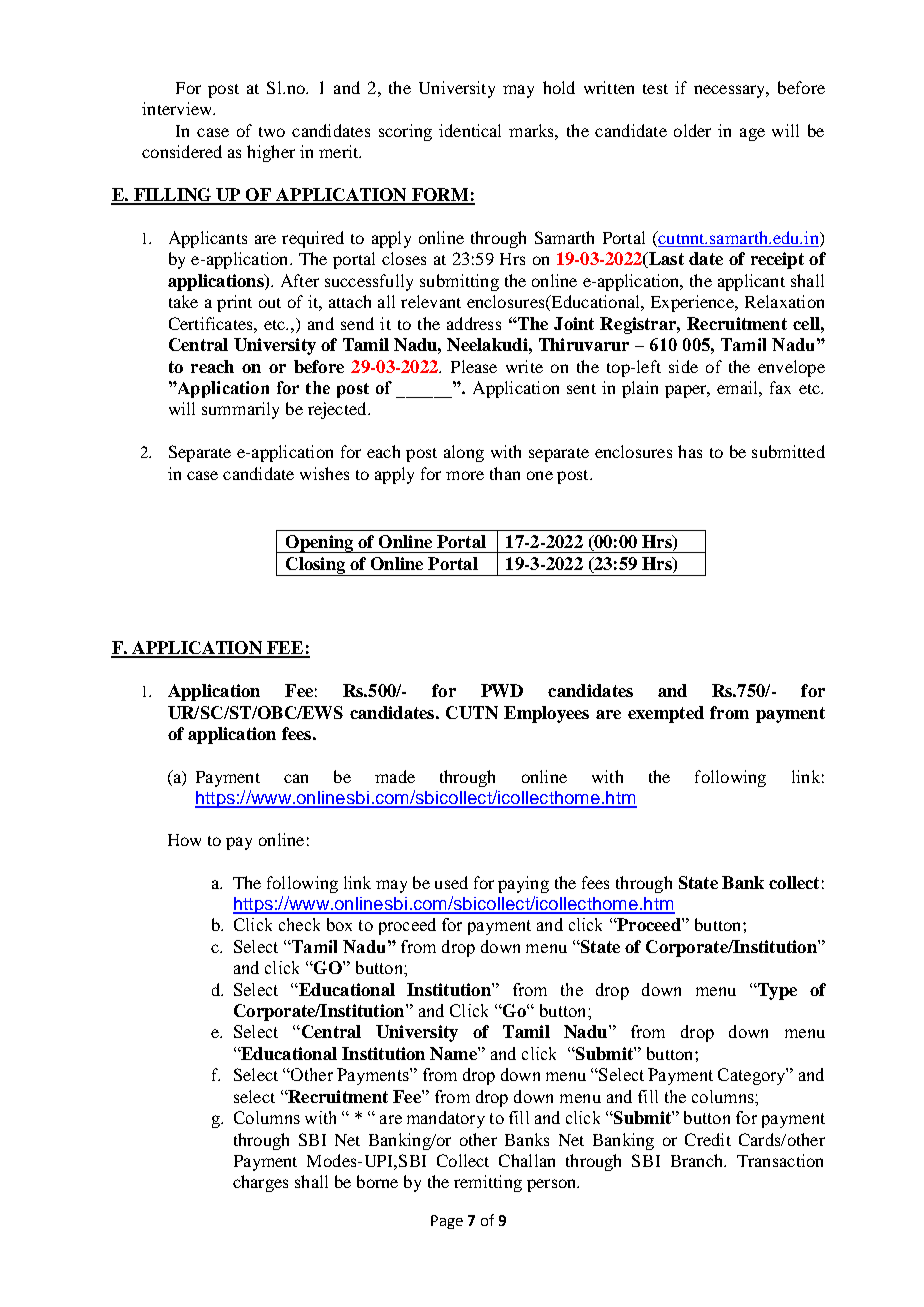  What do you see at coordinates (692, 130) in the screenshot?
I see `older` at bounding box center [692, 130].
